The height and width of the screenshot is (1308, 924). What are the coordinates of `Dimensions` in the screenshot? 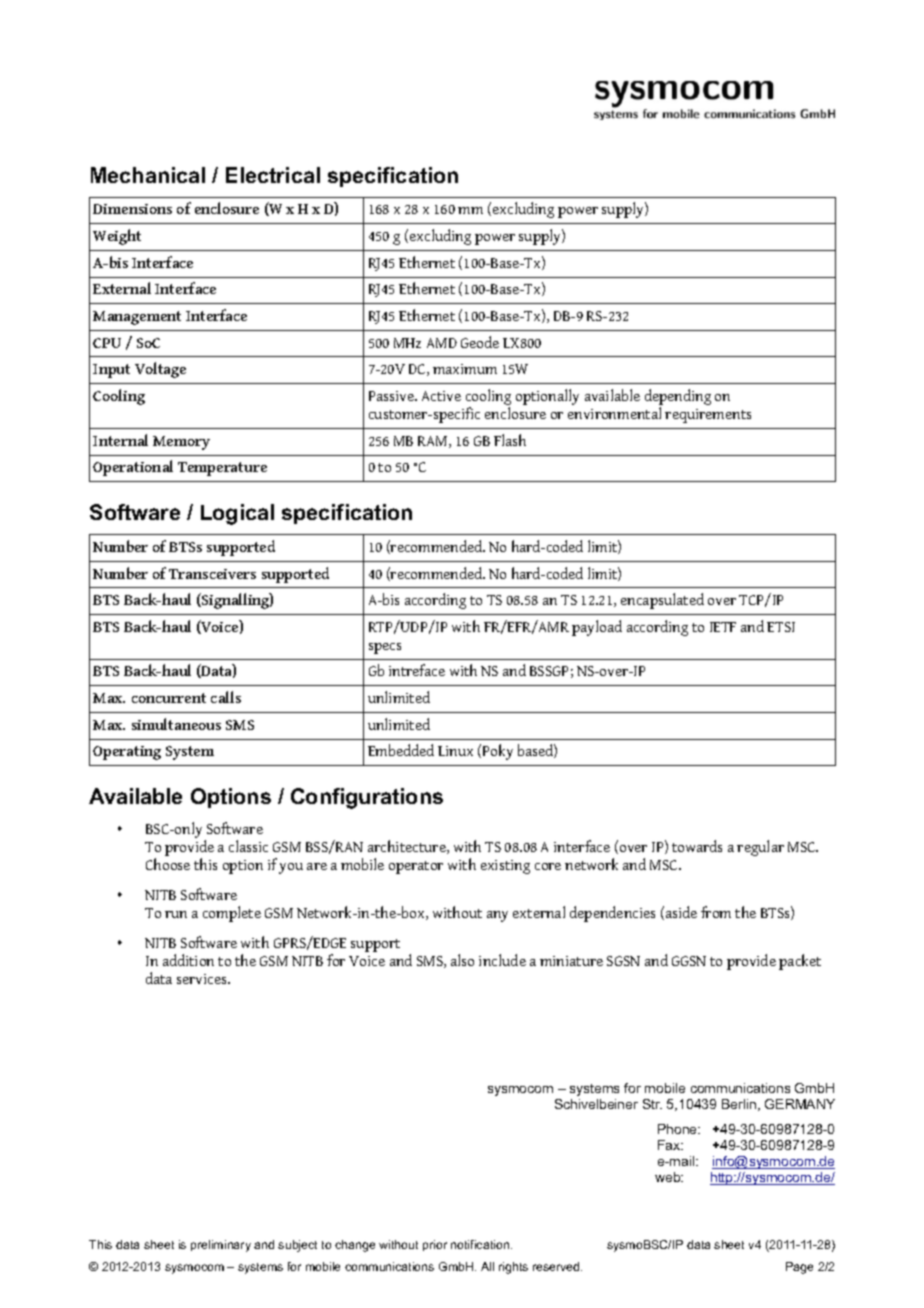 It's located at (132, 209).
